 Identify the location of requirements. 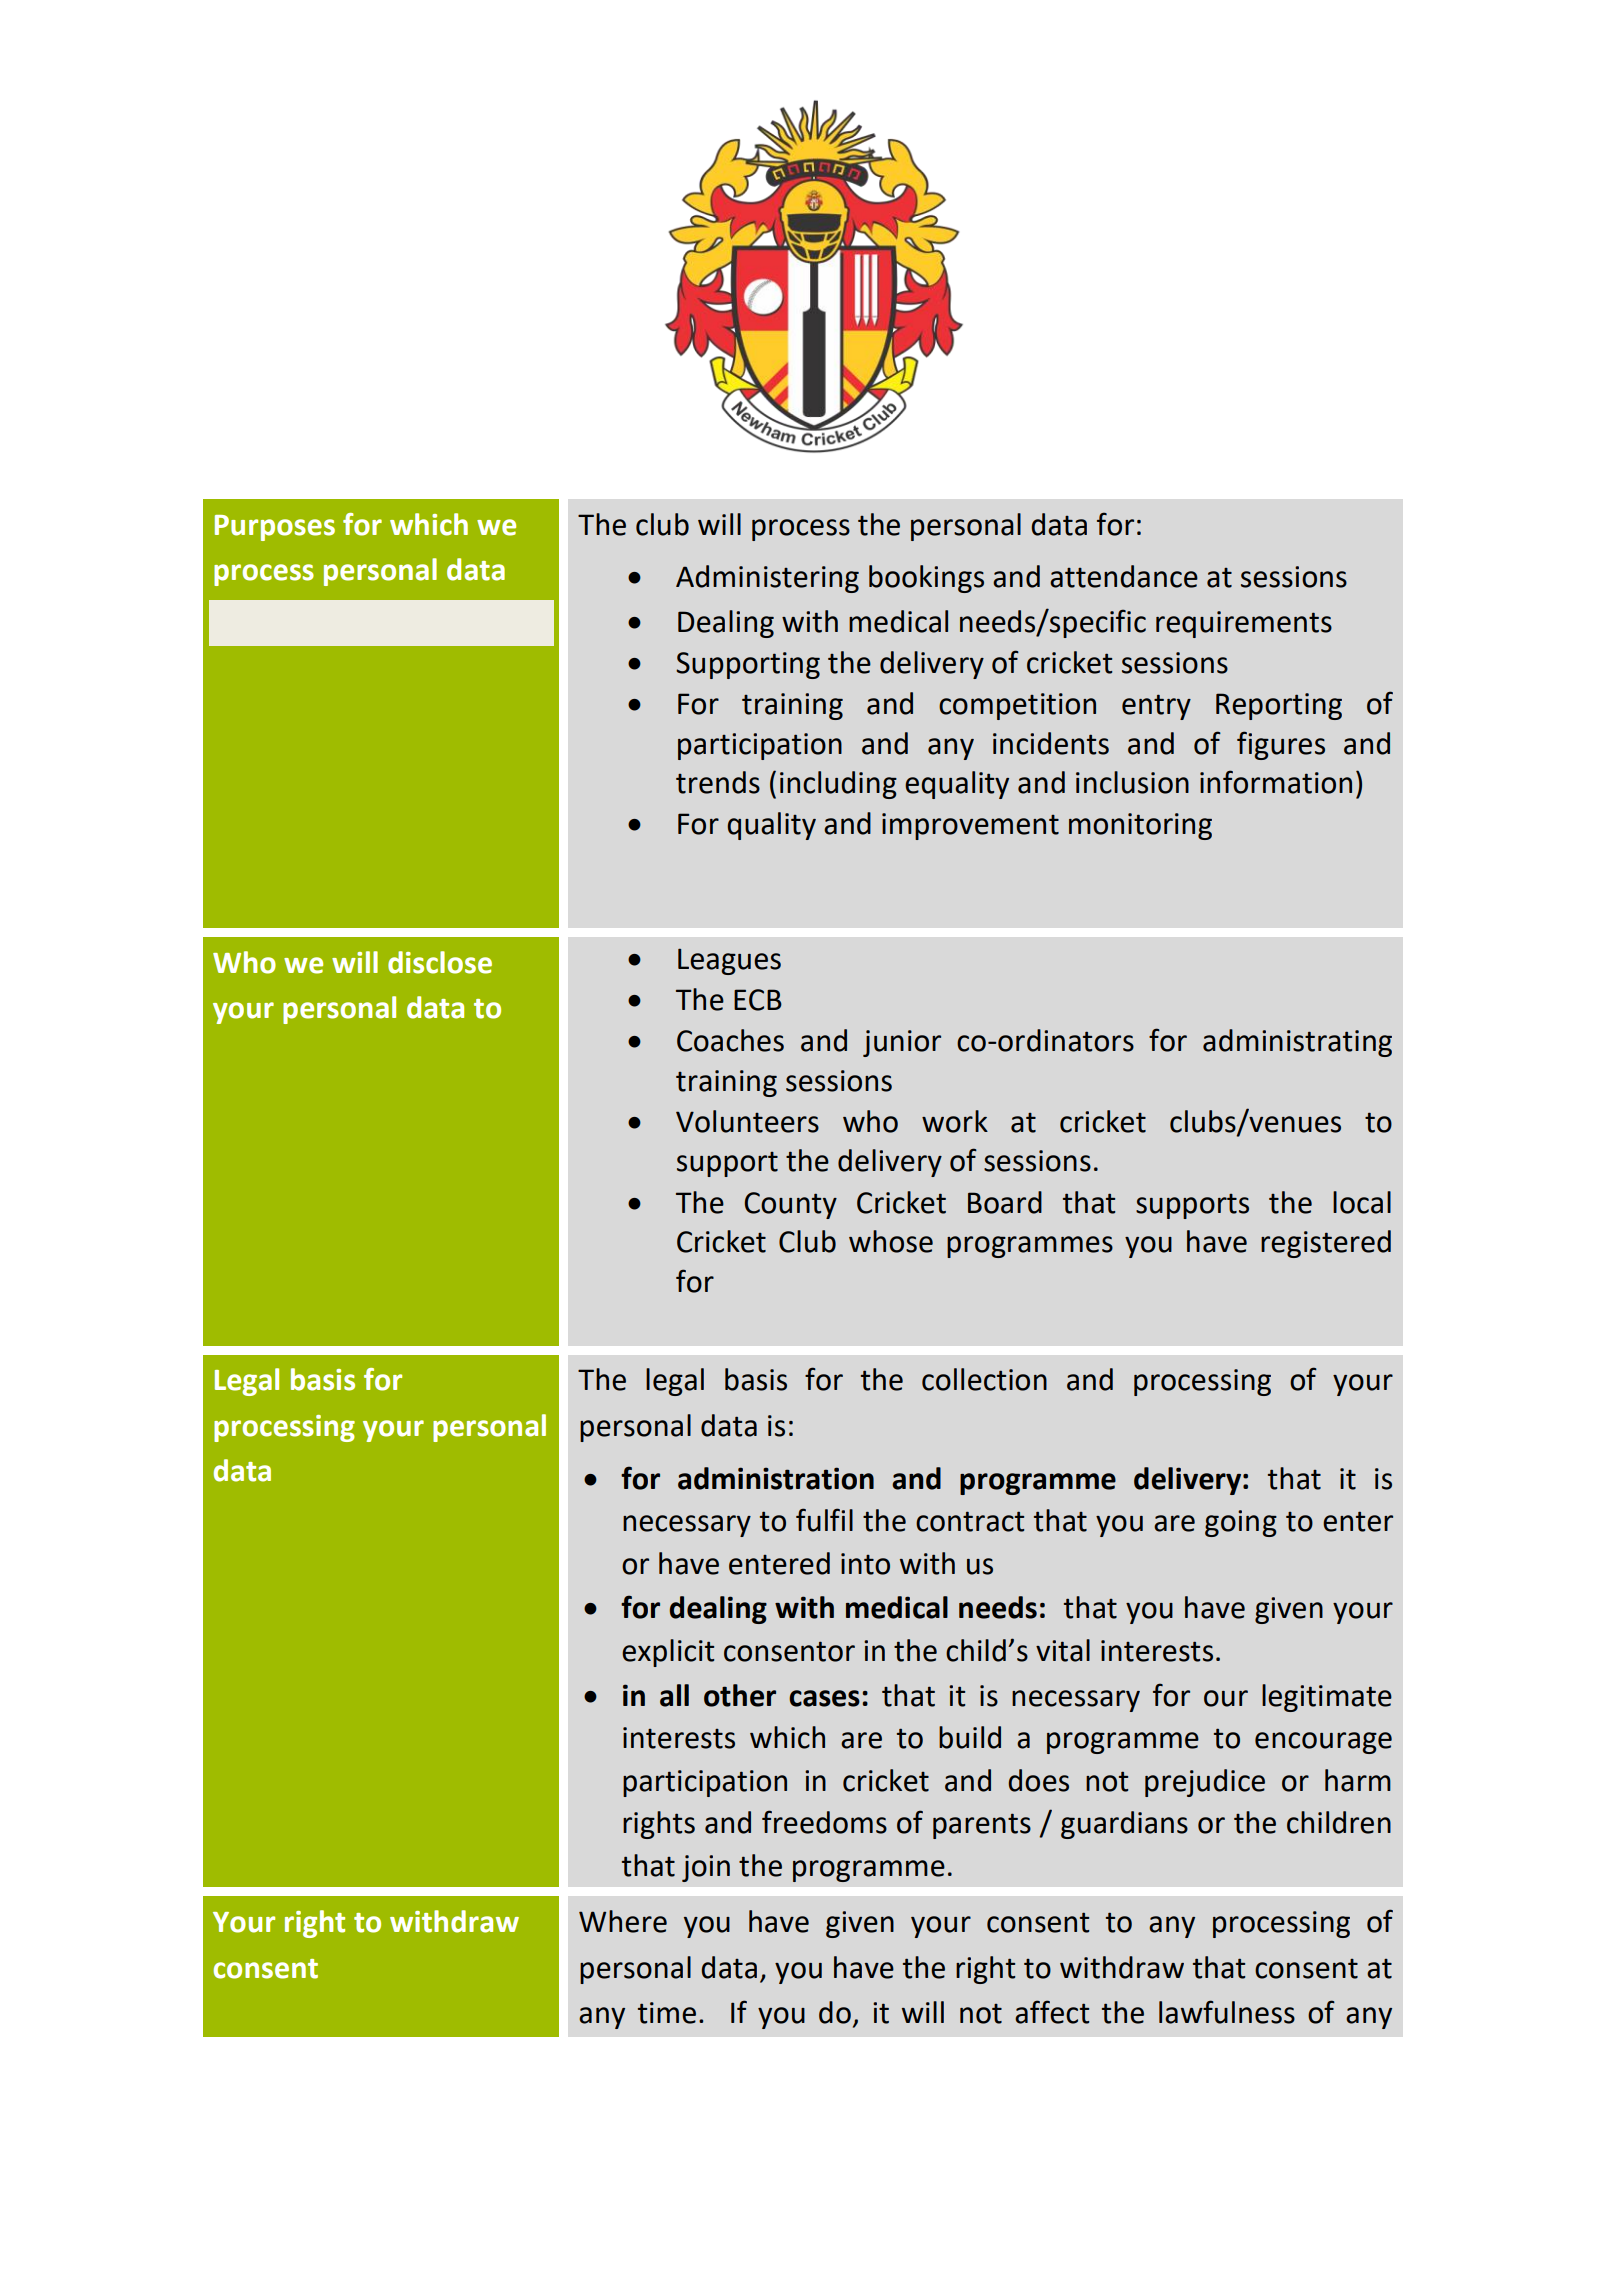
(1244, 624).
